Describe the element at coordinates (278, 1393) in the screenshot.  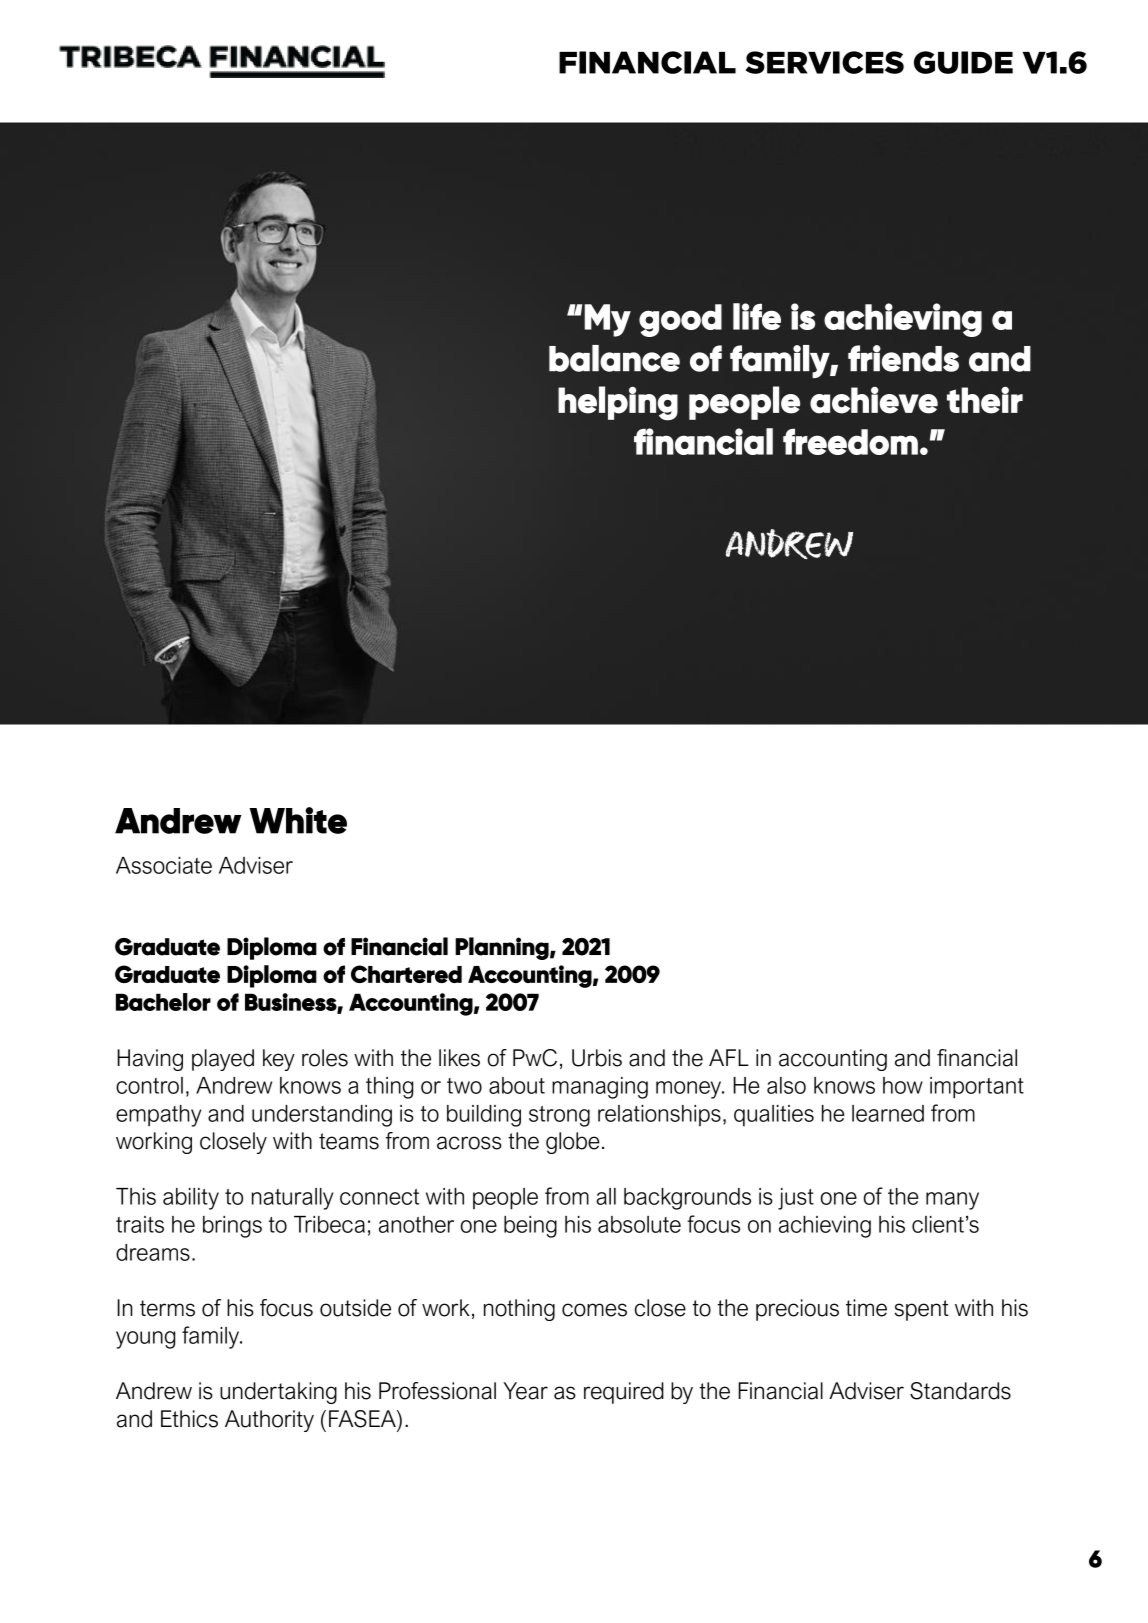
I see `undertaking` at that location.
